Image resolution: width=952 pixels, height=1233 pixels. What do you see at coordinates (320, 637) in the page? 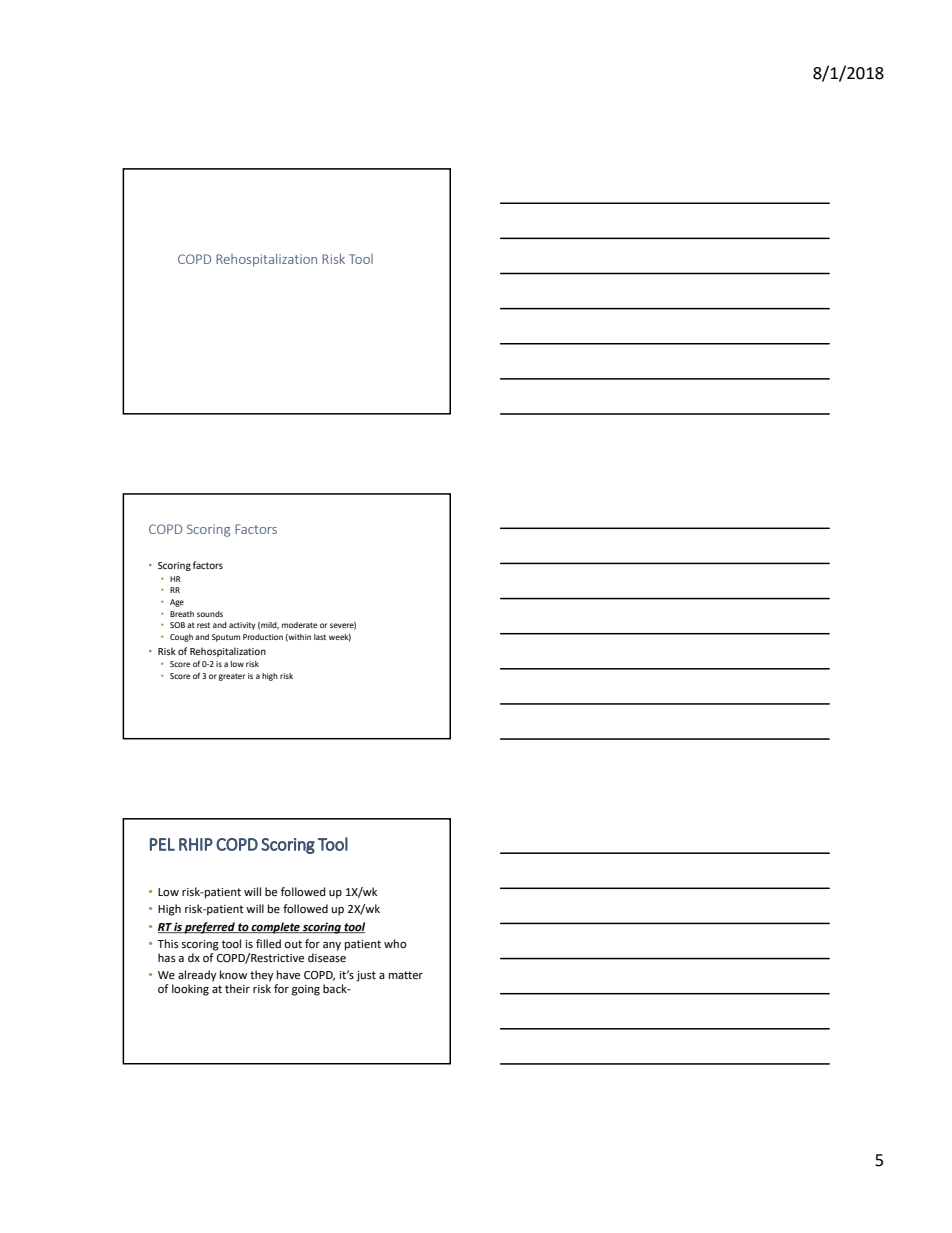
I see `last` at bounding box center [320, 637].
